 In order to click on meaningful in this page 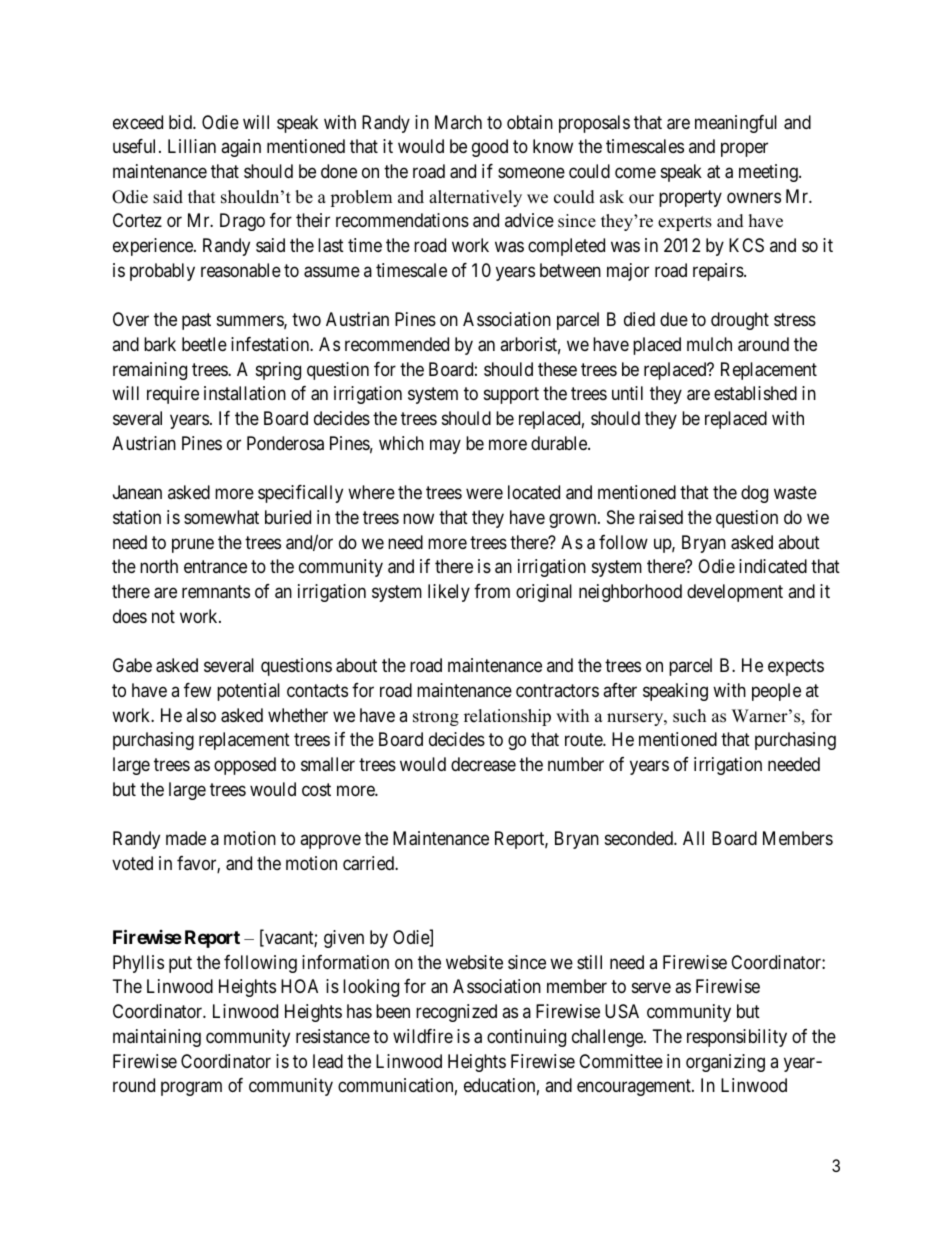, I will do `click(736, 124)`.
